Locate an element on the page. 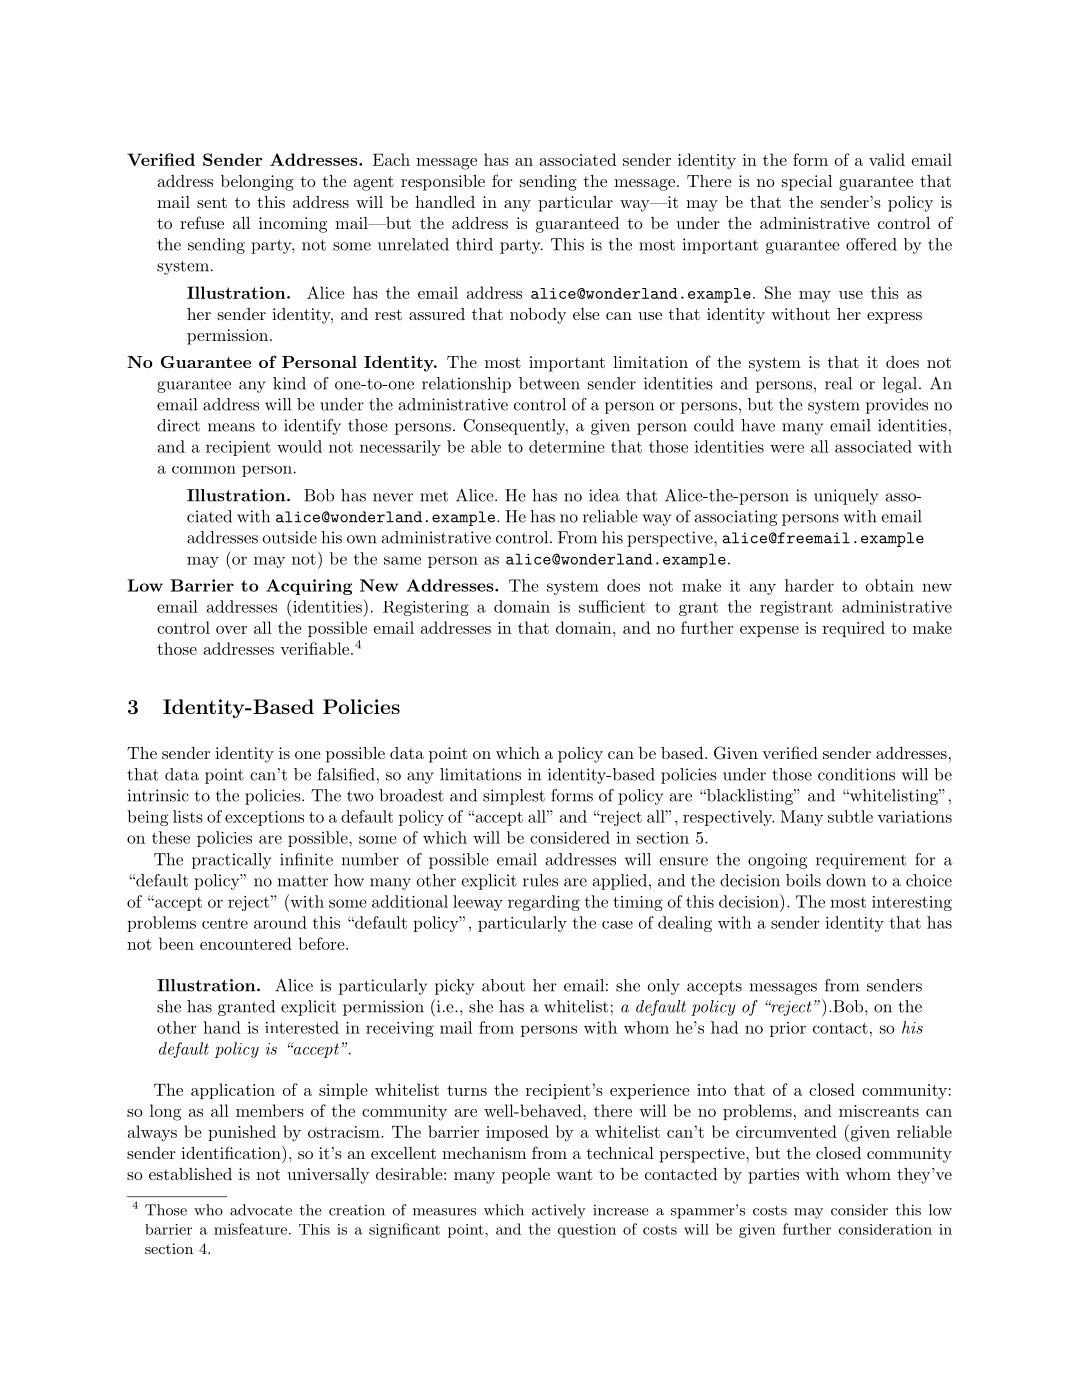 Image resolution: width=1080 pixels, height=1398 pixels. actively is located at coordinates (559, 1211).
